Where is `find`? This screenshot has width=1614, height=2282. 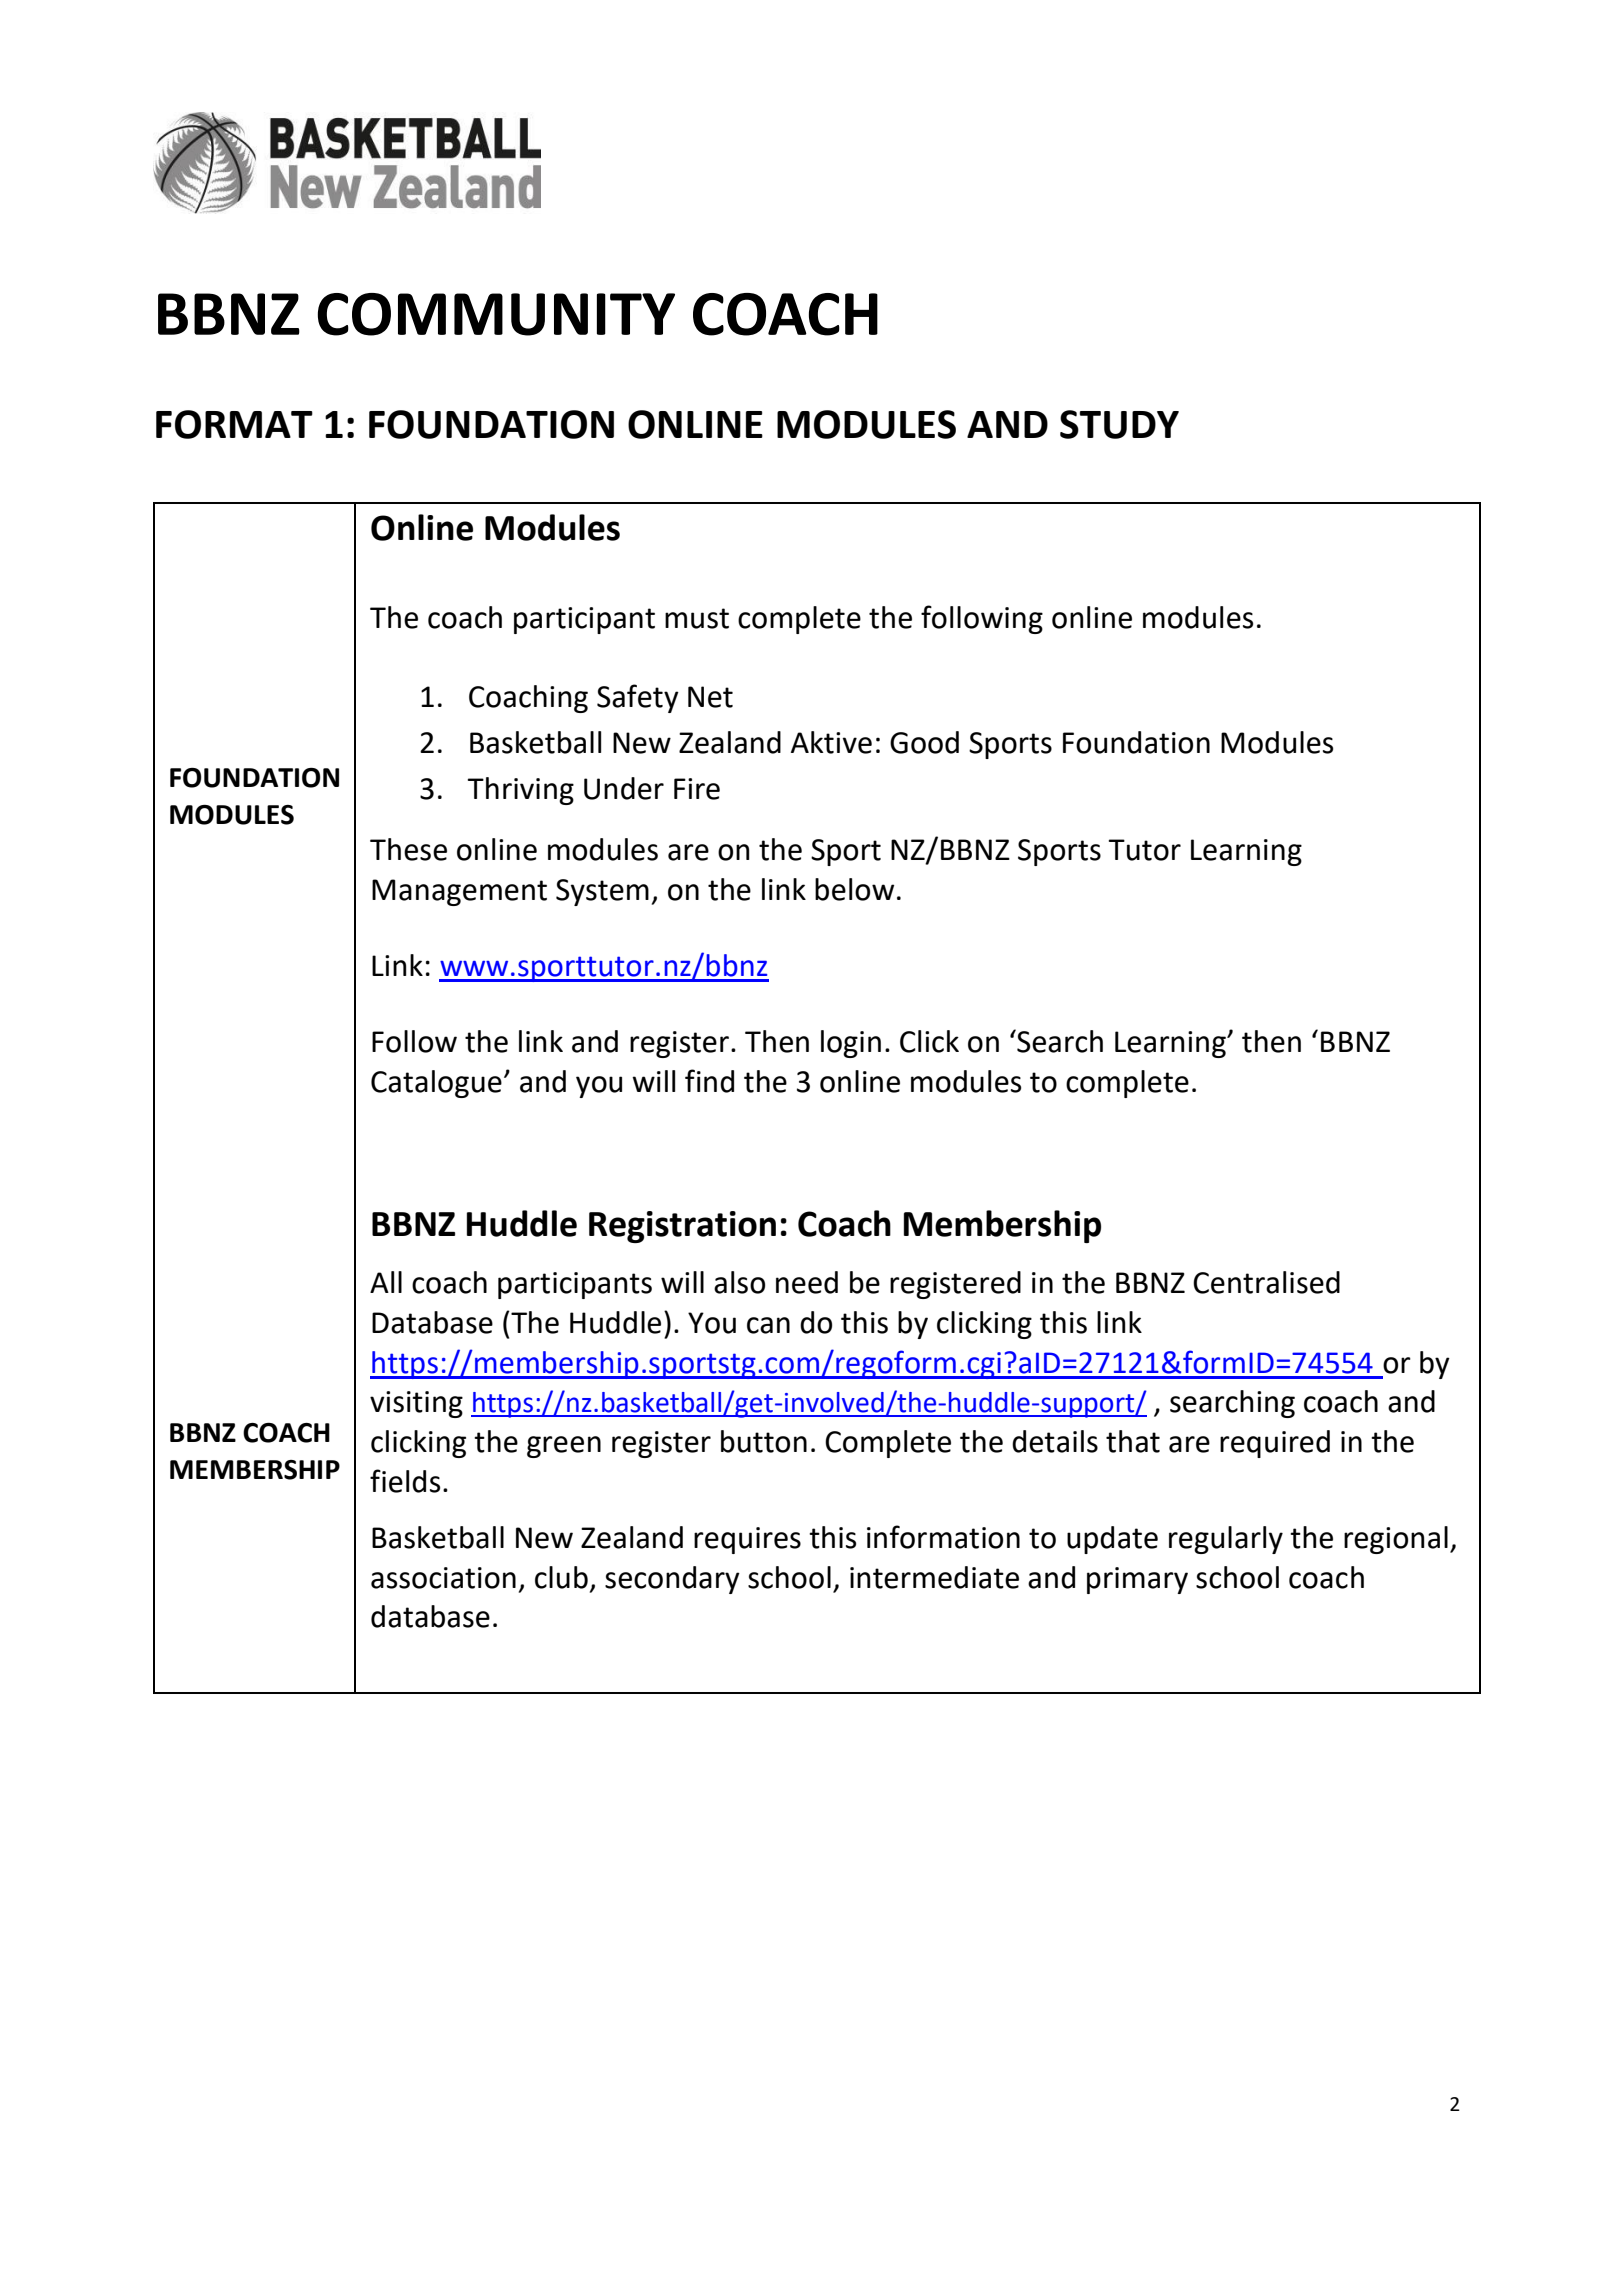 find is located at coordinates (709, 1081).
